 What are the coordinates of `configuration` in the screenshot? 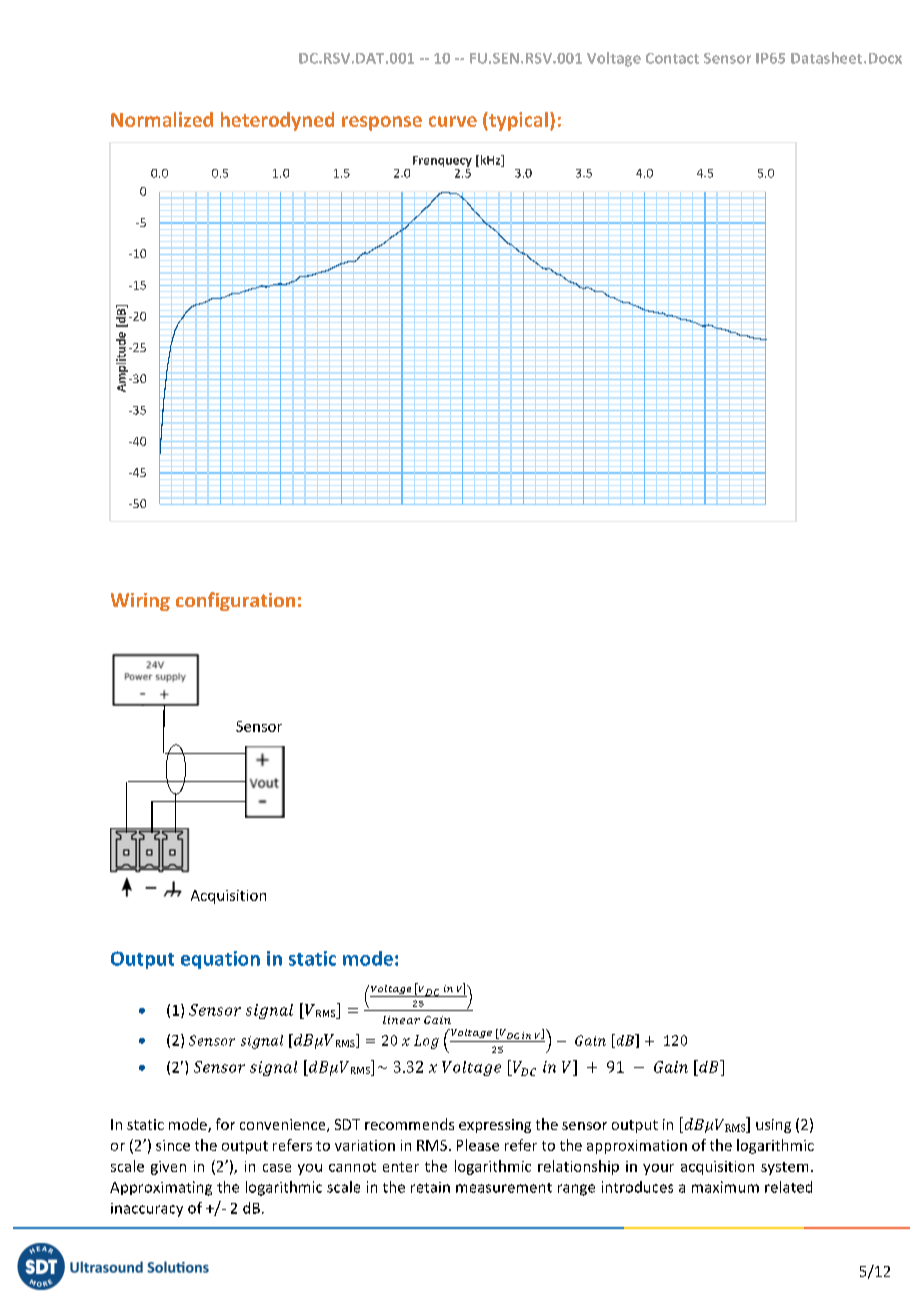 It's located at (235, 601).
